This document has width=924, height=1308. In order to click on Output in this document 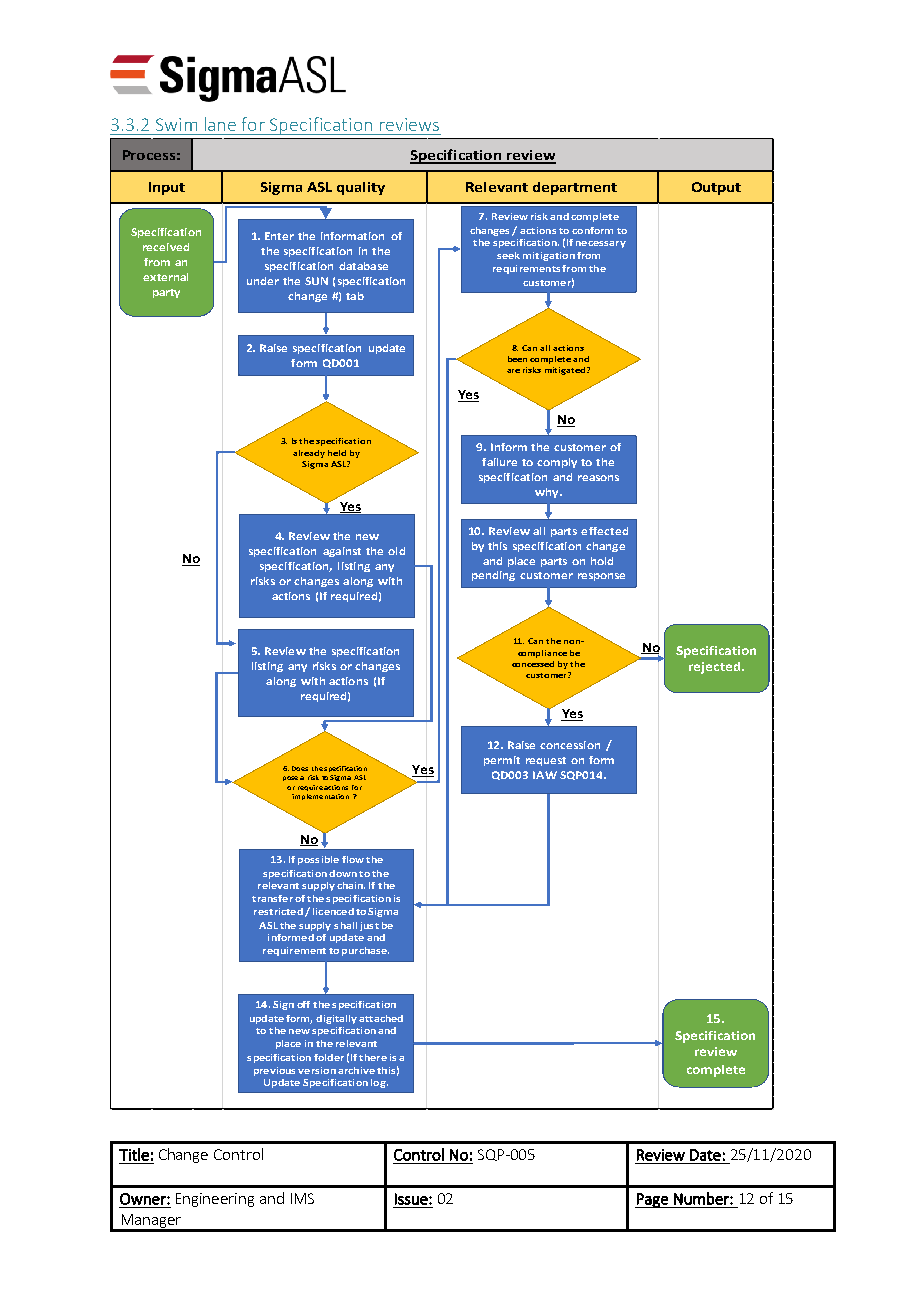, I will do `click(716, 188)`.
